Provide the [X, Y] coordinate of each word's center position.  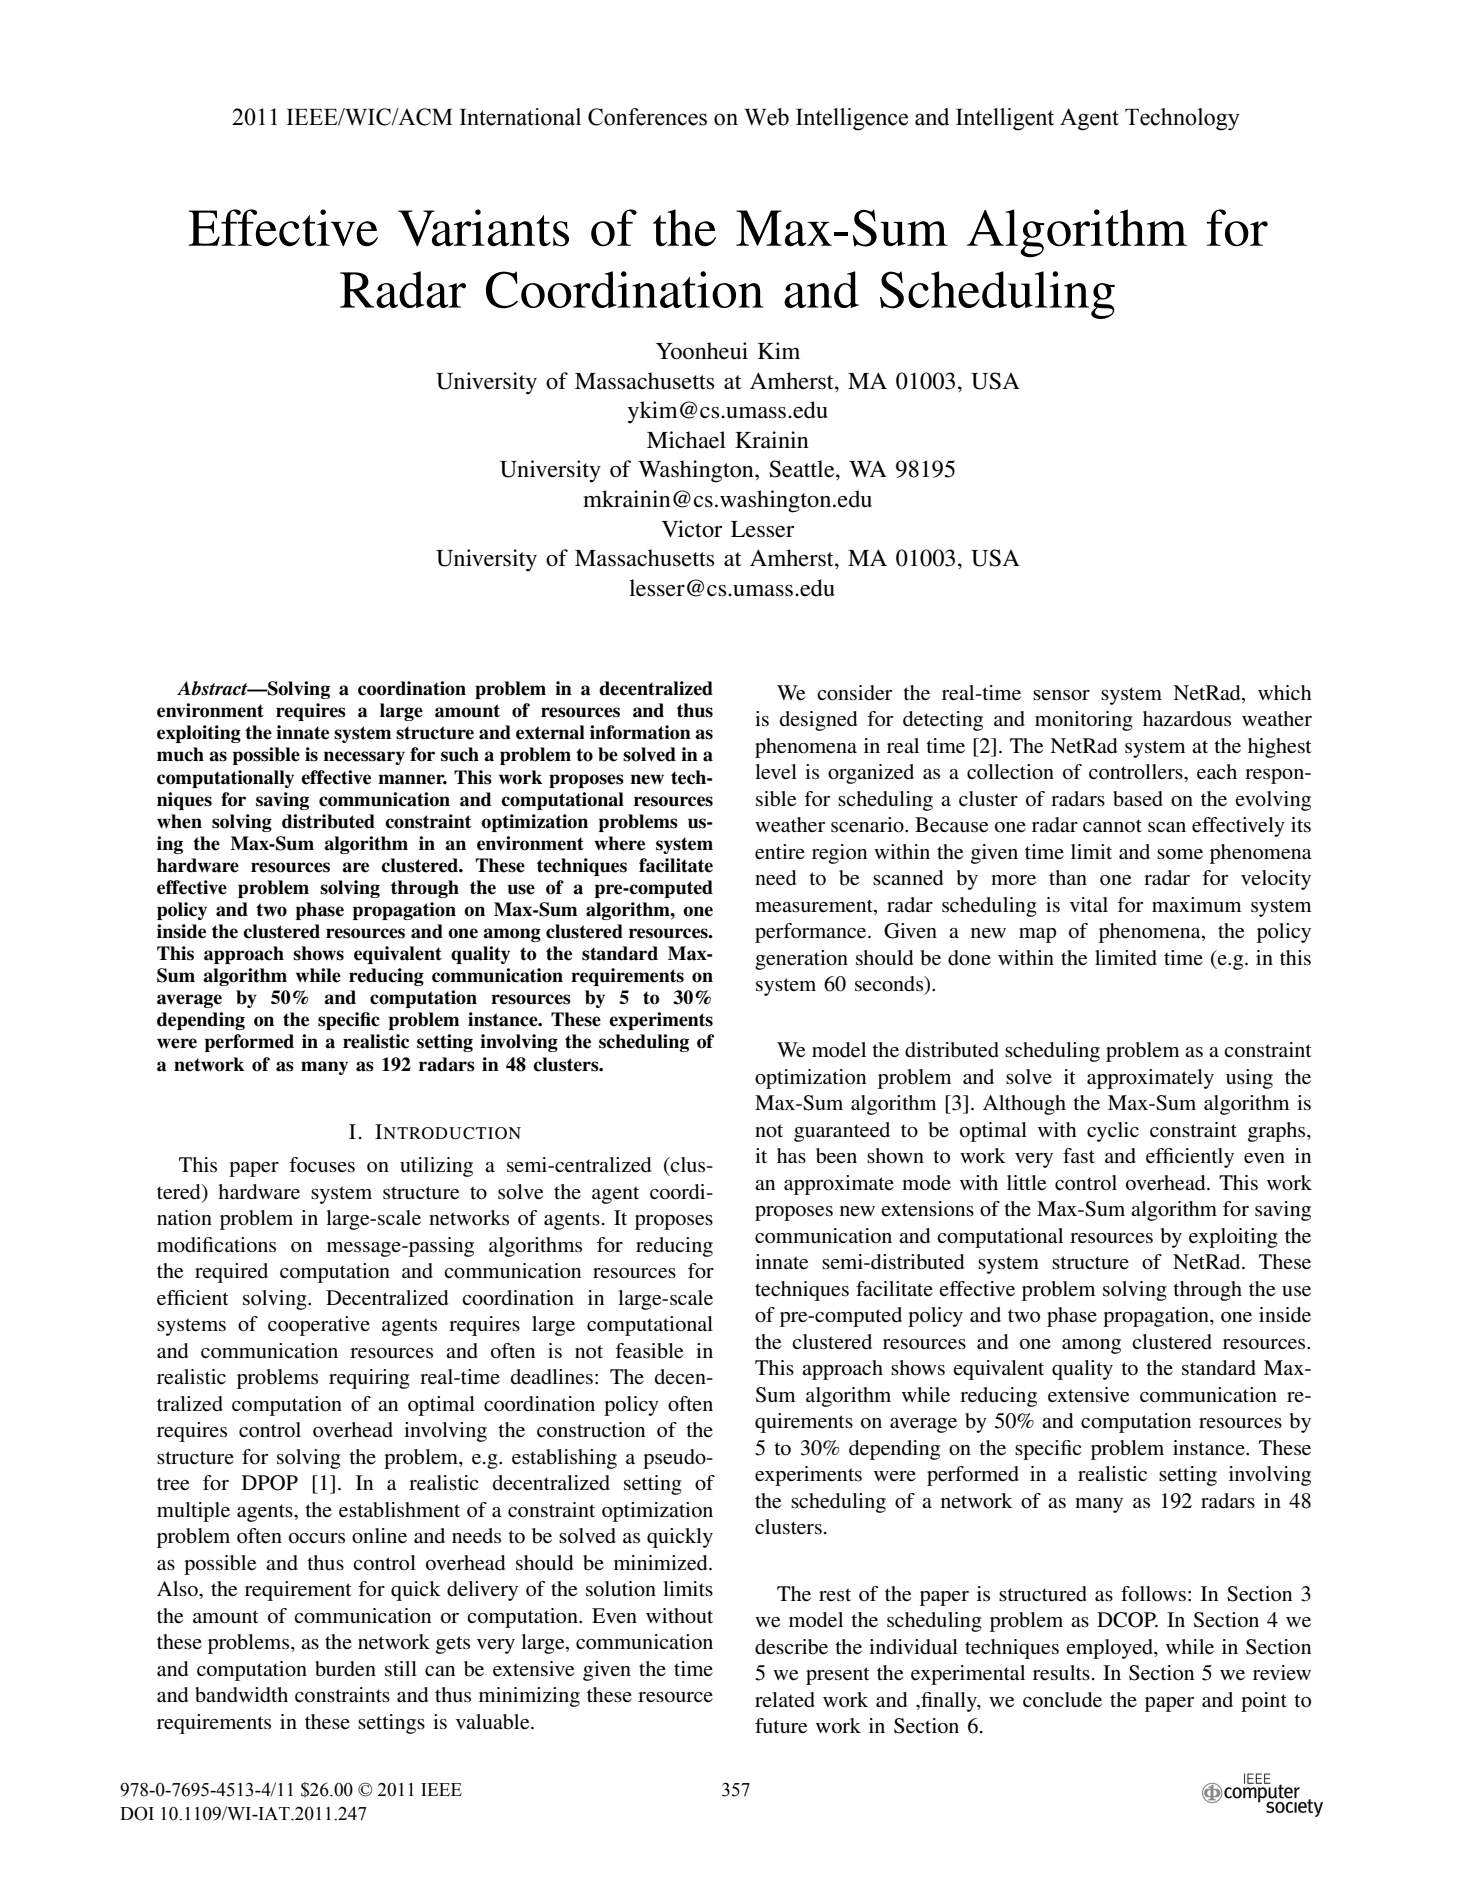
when [179, 821]
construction [591, 1430]
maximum [1196, 904]
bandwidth [241, 1695]
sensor [1061, 695]
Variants [483, 228]
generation [801, 960]
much [180, 754]
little [1026, 1183]
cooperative [319, 1326]
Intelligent [1005, 119]
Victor [692, 529]
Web [766, 117]
